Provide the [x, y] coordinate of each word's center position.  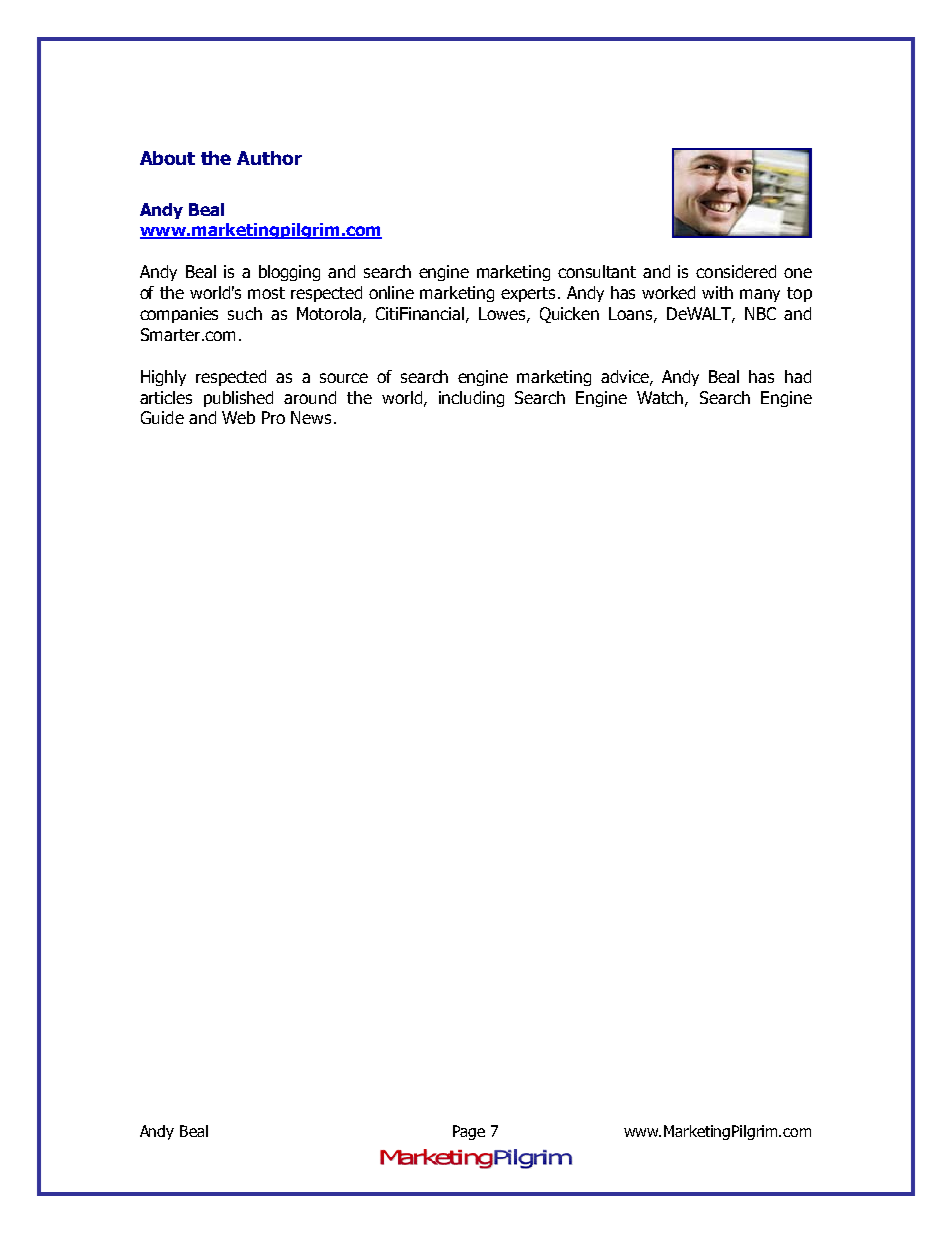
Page [469, 1132]
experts [530, 294]
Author [269, 158]
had [798, 376]
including [471, 399]
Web [238, 417]
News [311, 417]
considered [736, 271]
